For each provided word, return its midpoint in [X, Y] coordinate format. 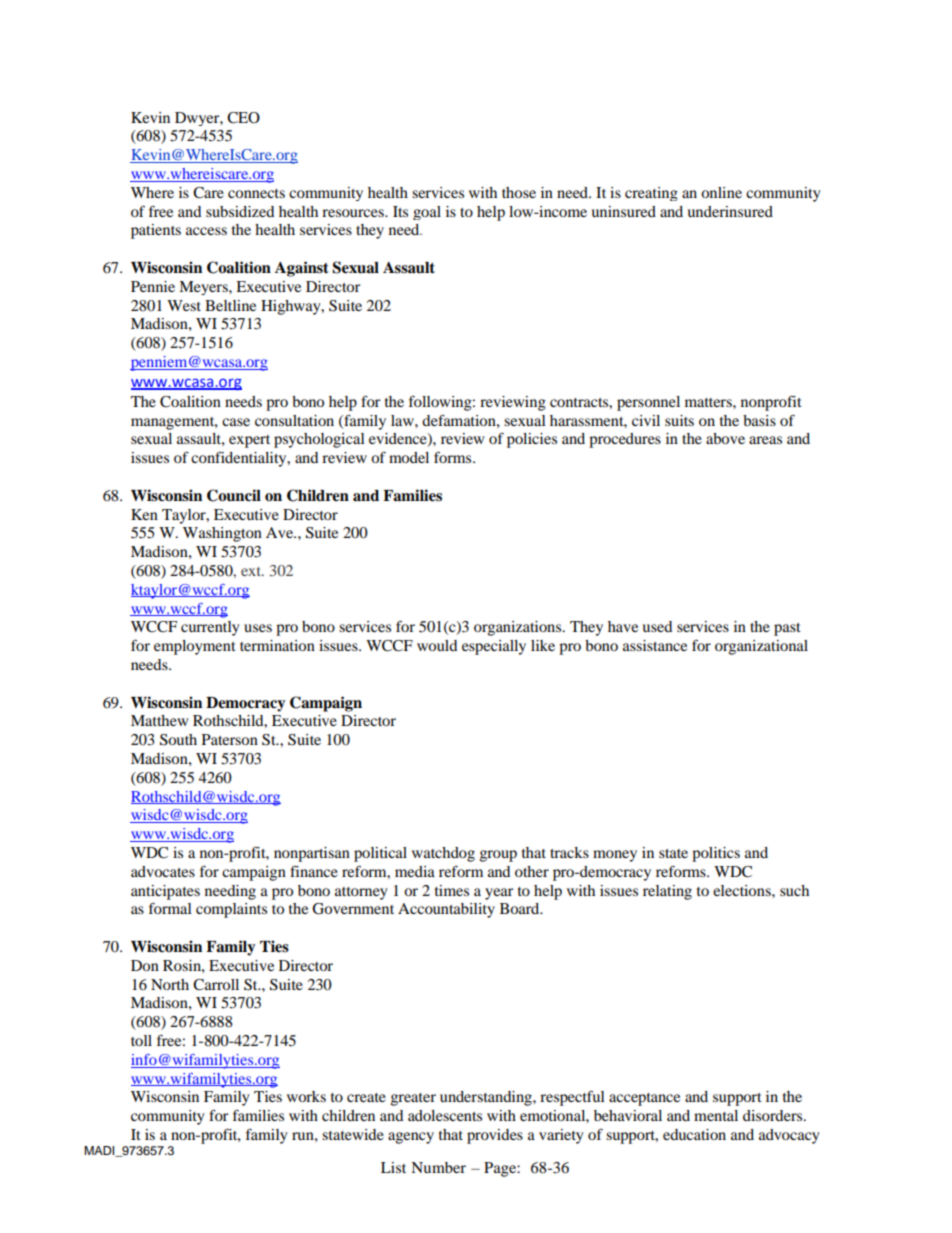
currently [210, 628]
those [519, 192]
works [306, 1096]
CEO [243, 118]
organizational [761, 647]
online [721, 192]
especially [494, 647]
